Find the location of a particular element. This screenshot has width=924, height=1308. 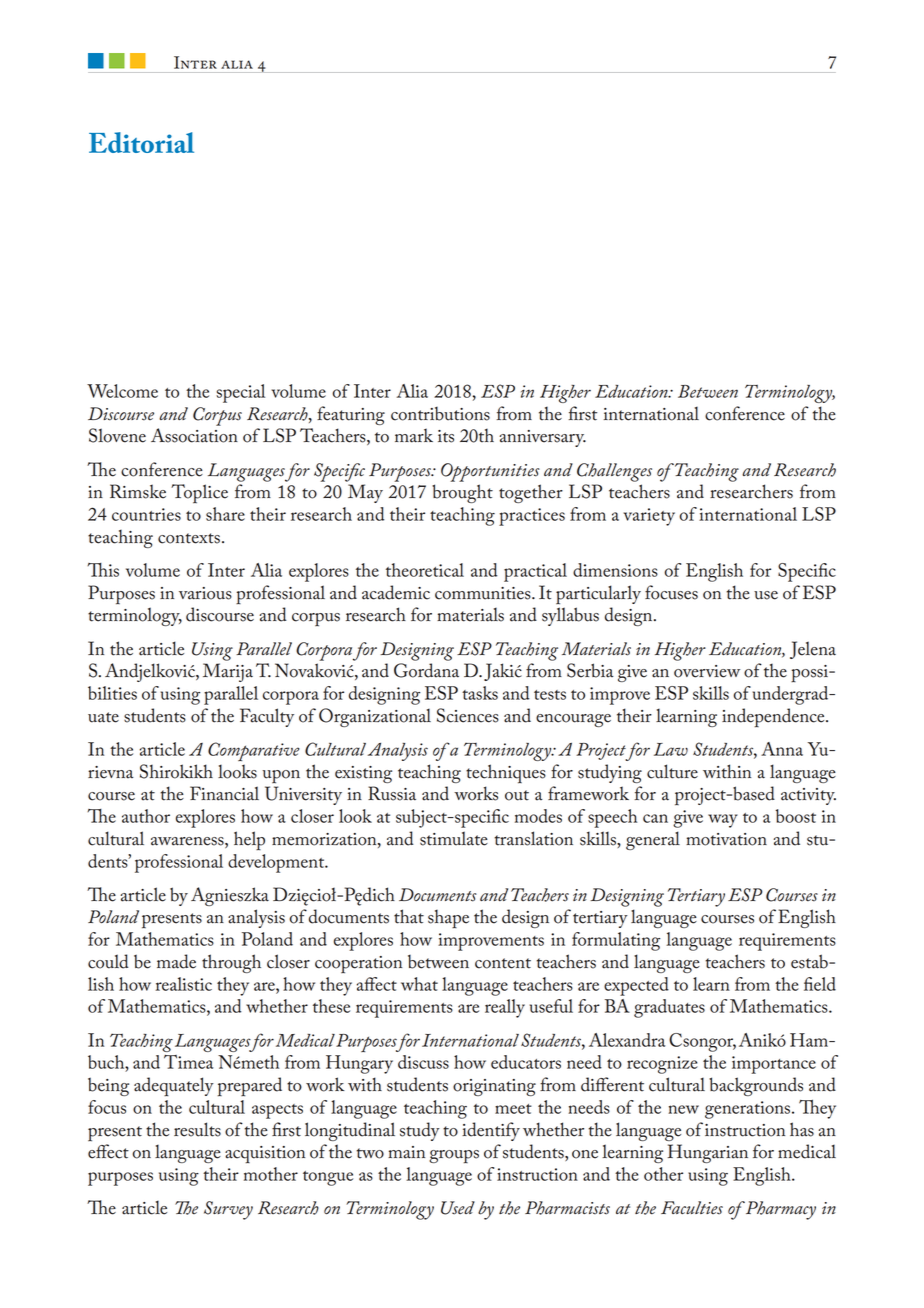

Survey is located at coordinates (228, 1210).
